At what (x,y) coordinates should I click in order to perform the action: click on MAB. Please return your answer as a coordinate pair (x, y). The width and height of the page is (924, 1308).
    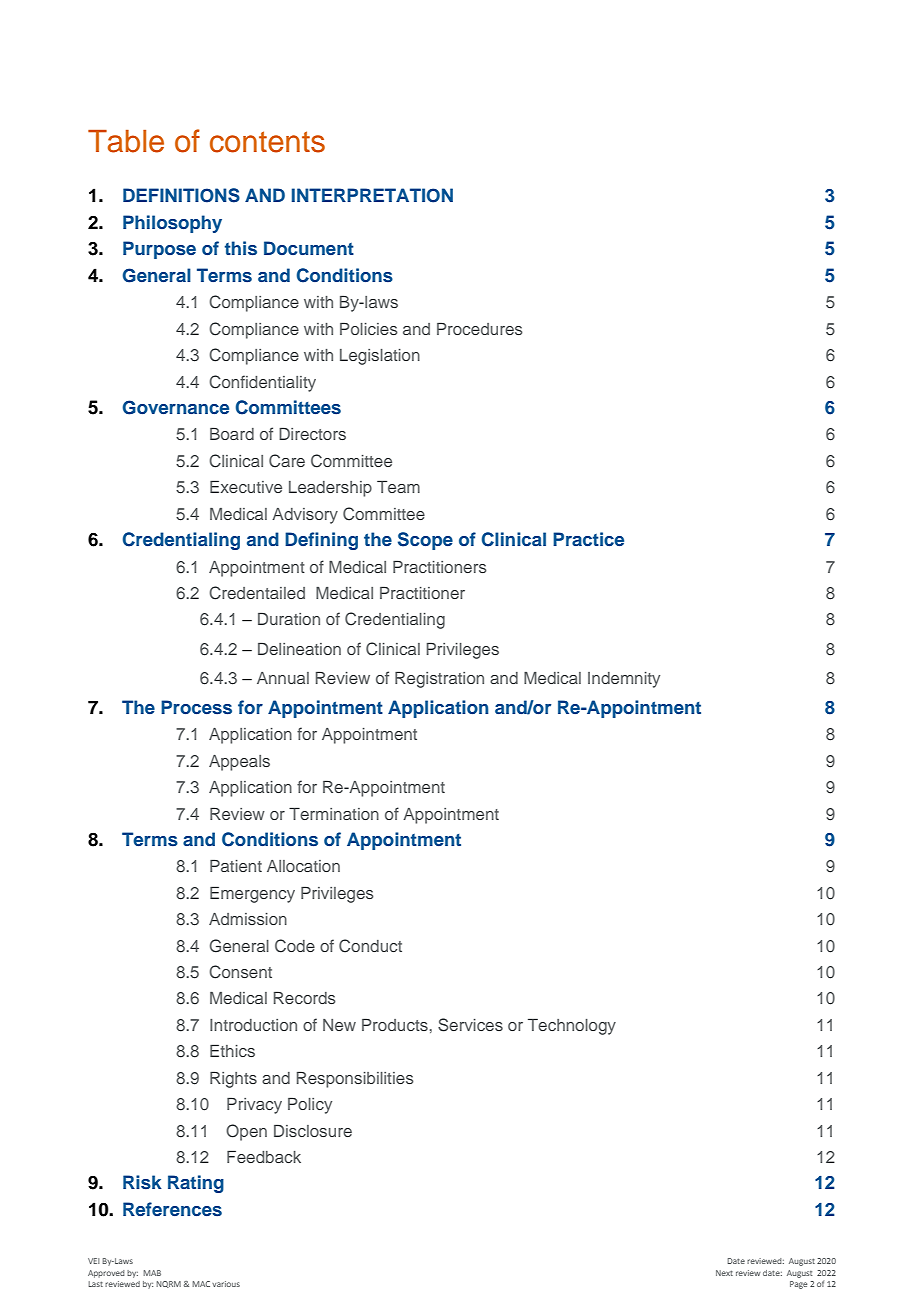
    Looking at the image, I should click on (152, 1273).
